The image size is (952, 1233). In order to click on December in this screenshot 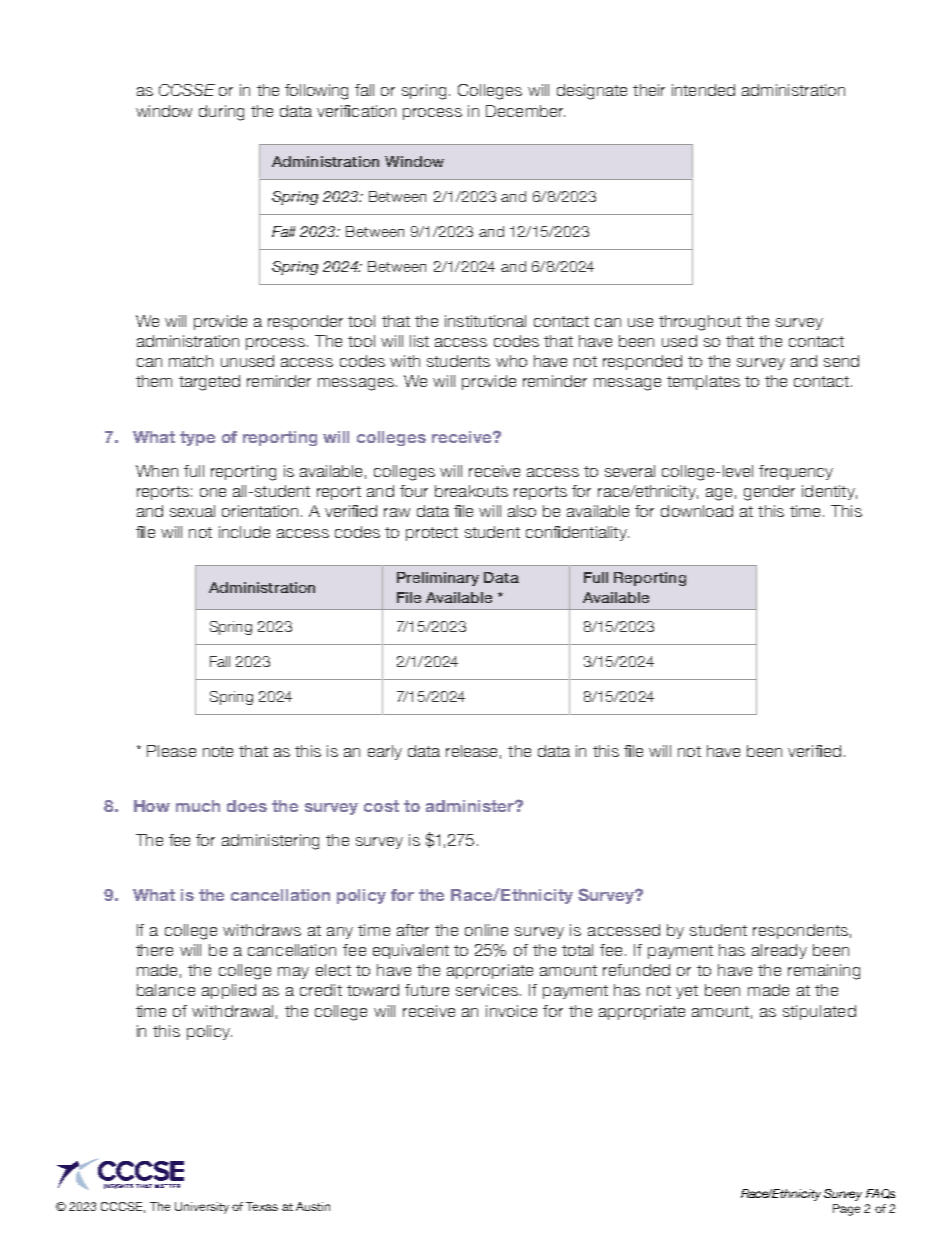, I will do `click(525, 111)`.
